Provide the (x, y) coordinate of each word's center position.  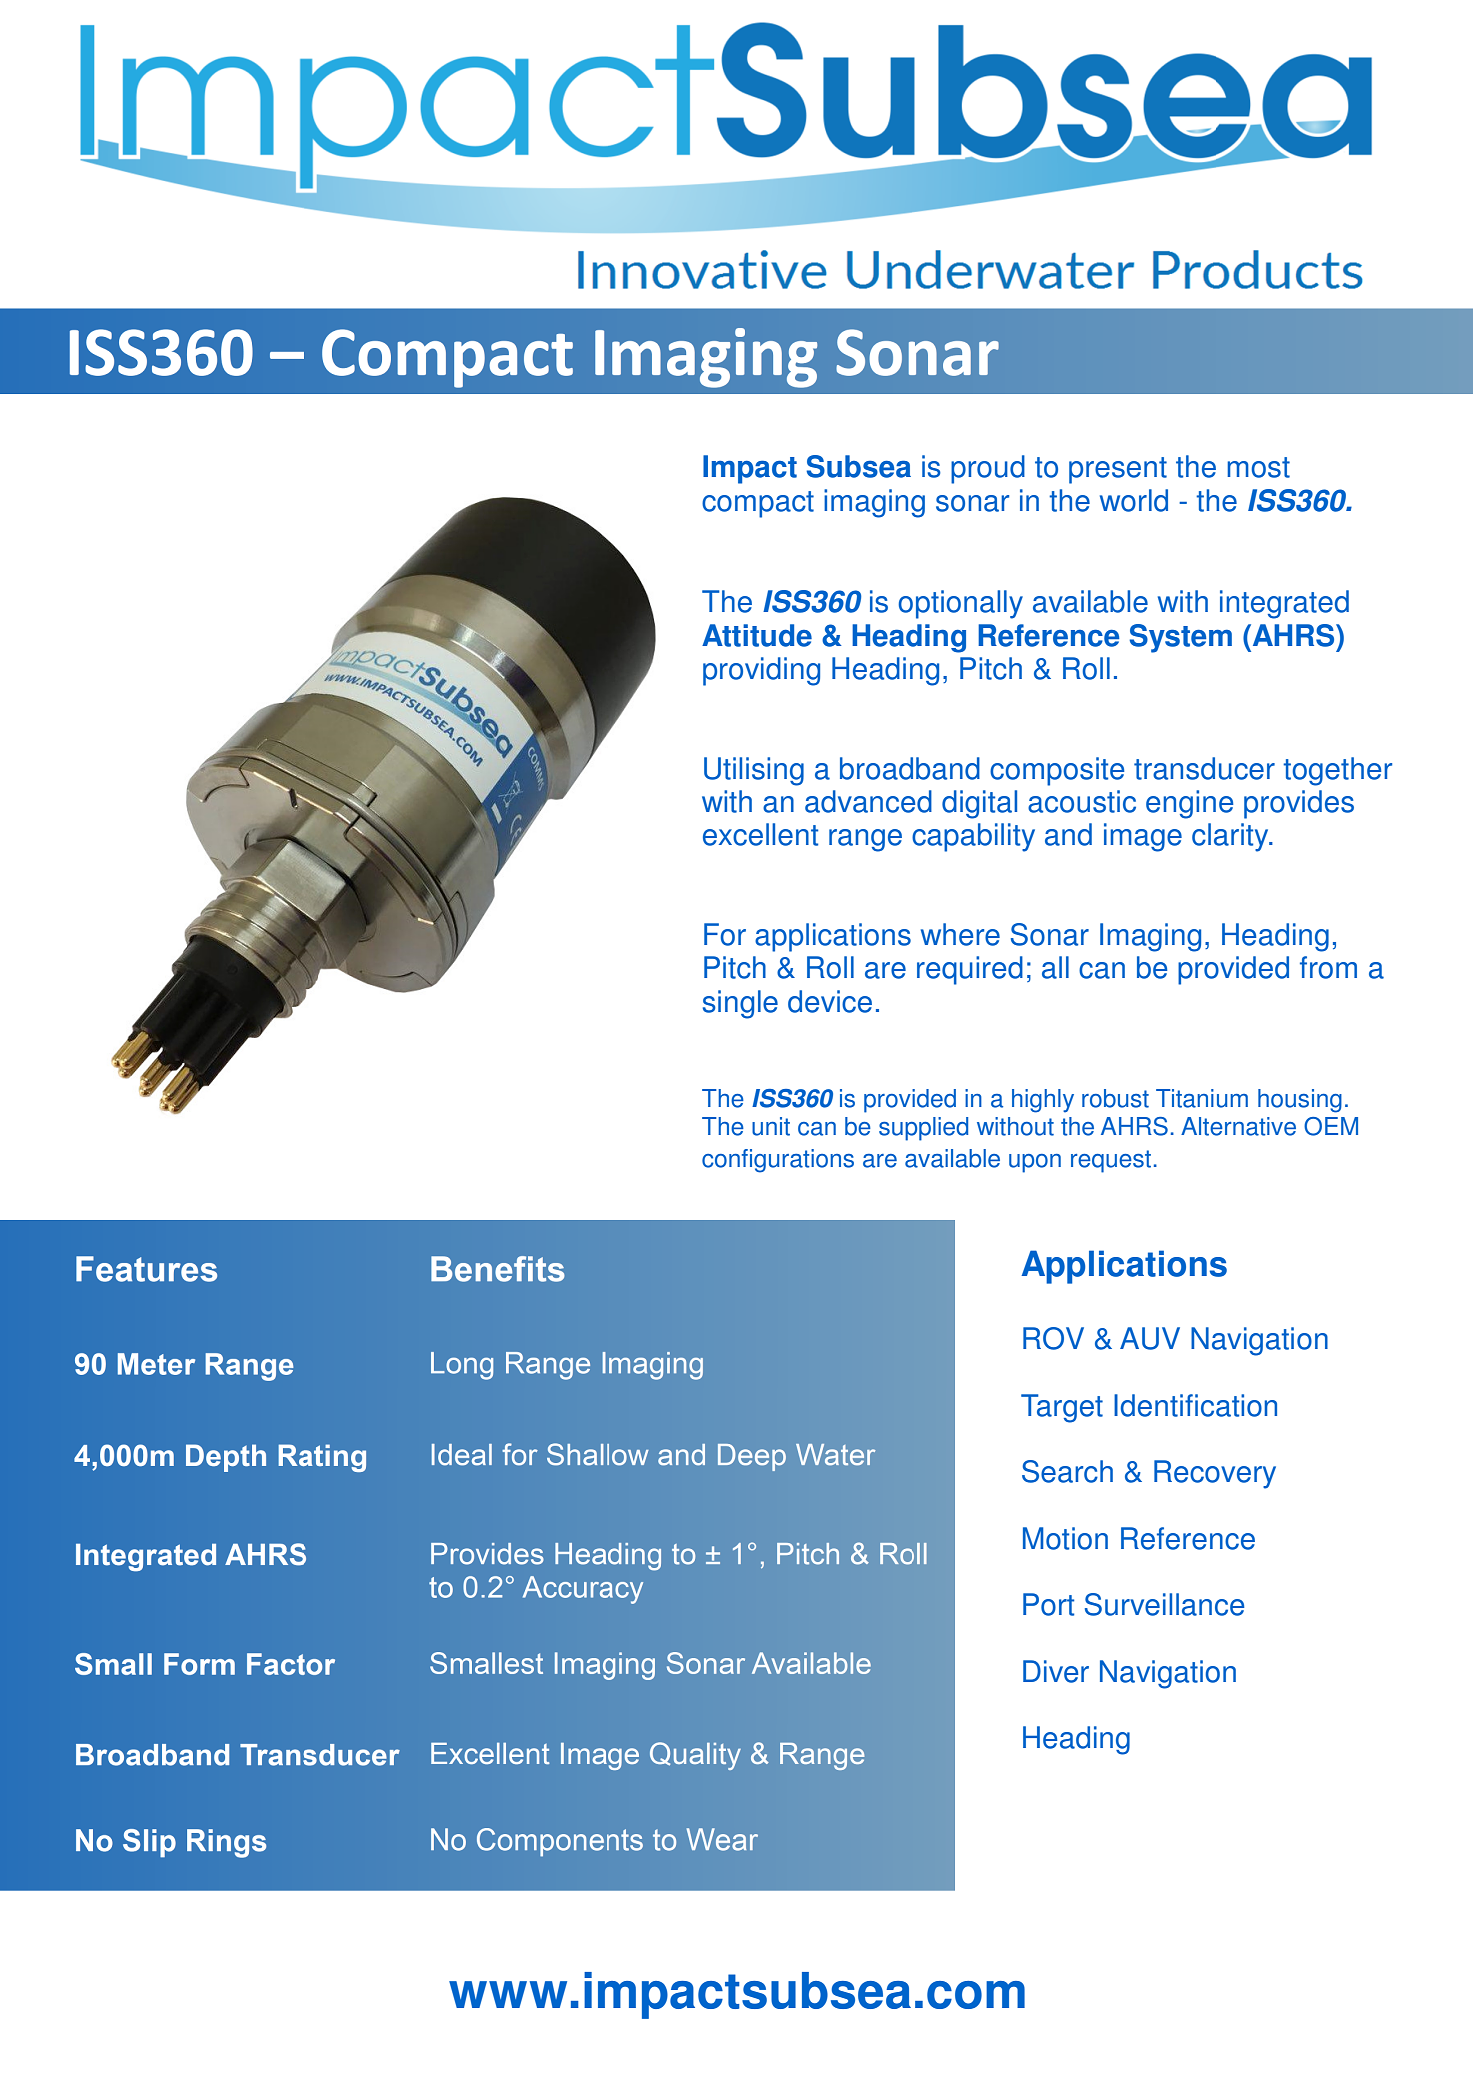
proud (988, 469)
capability (973, 837)
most (1258, 467)
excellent (760, 834)
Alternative (1238, 1126)
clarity (1231, 837)
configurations (778, 1161)
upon (1035, 1163)
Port (1048, 1604)
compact (758, 504)
